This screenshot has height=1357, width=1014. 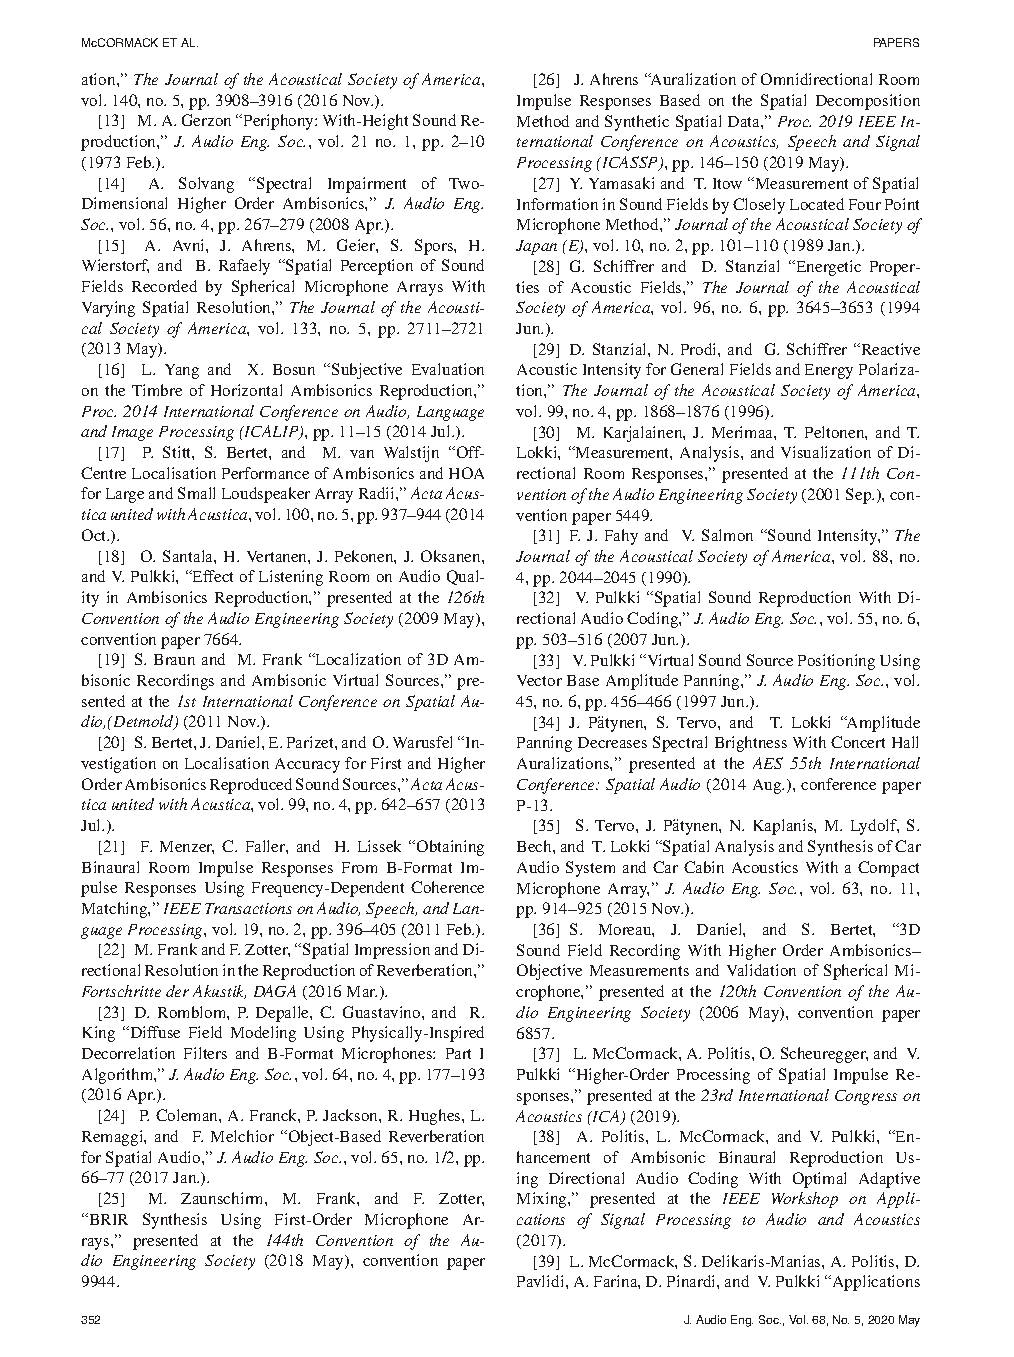 What do you see at coordinates (359, 867) in the screenshot?
I see `From` at bounding box center [359, 867].
